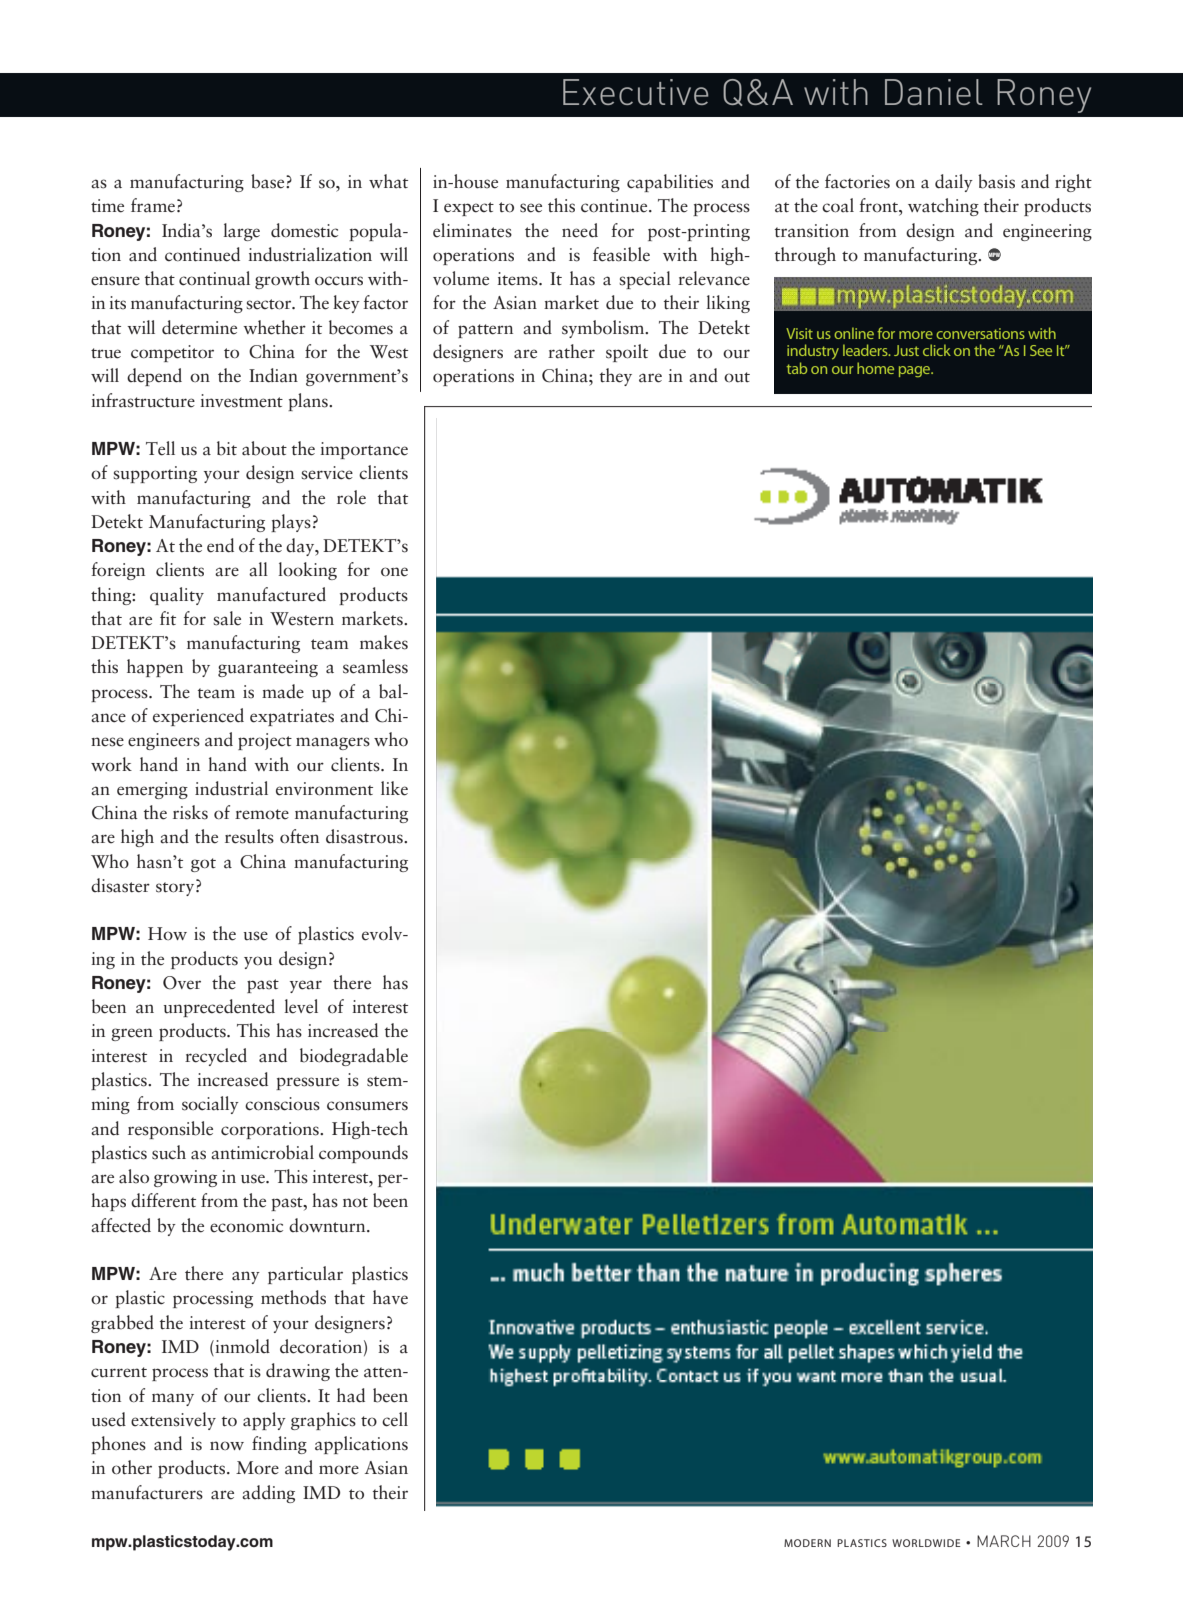 The image size is (1183, 1602). I want to click on antimicrobial, so click(262, 1152).
